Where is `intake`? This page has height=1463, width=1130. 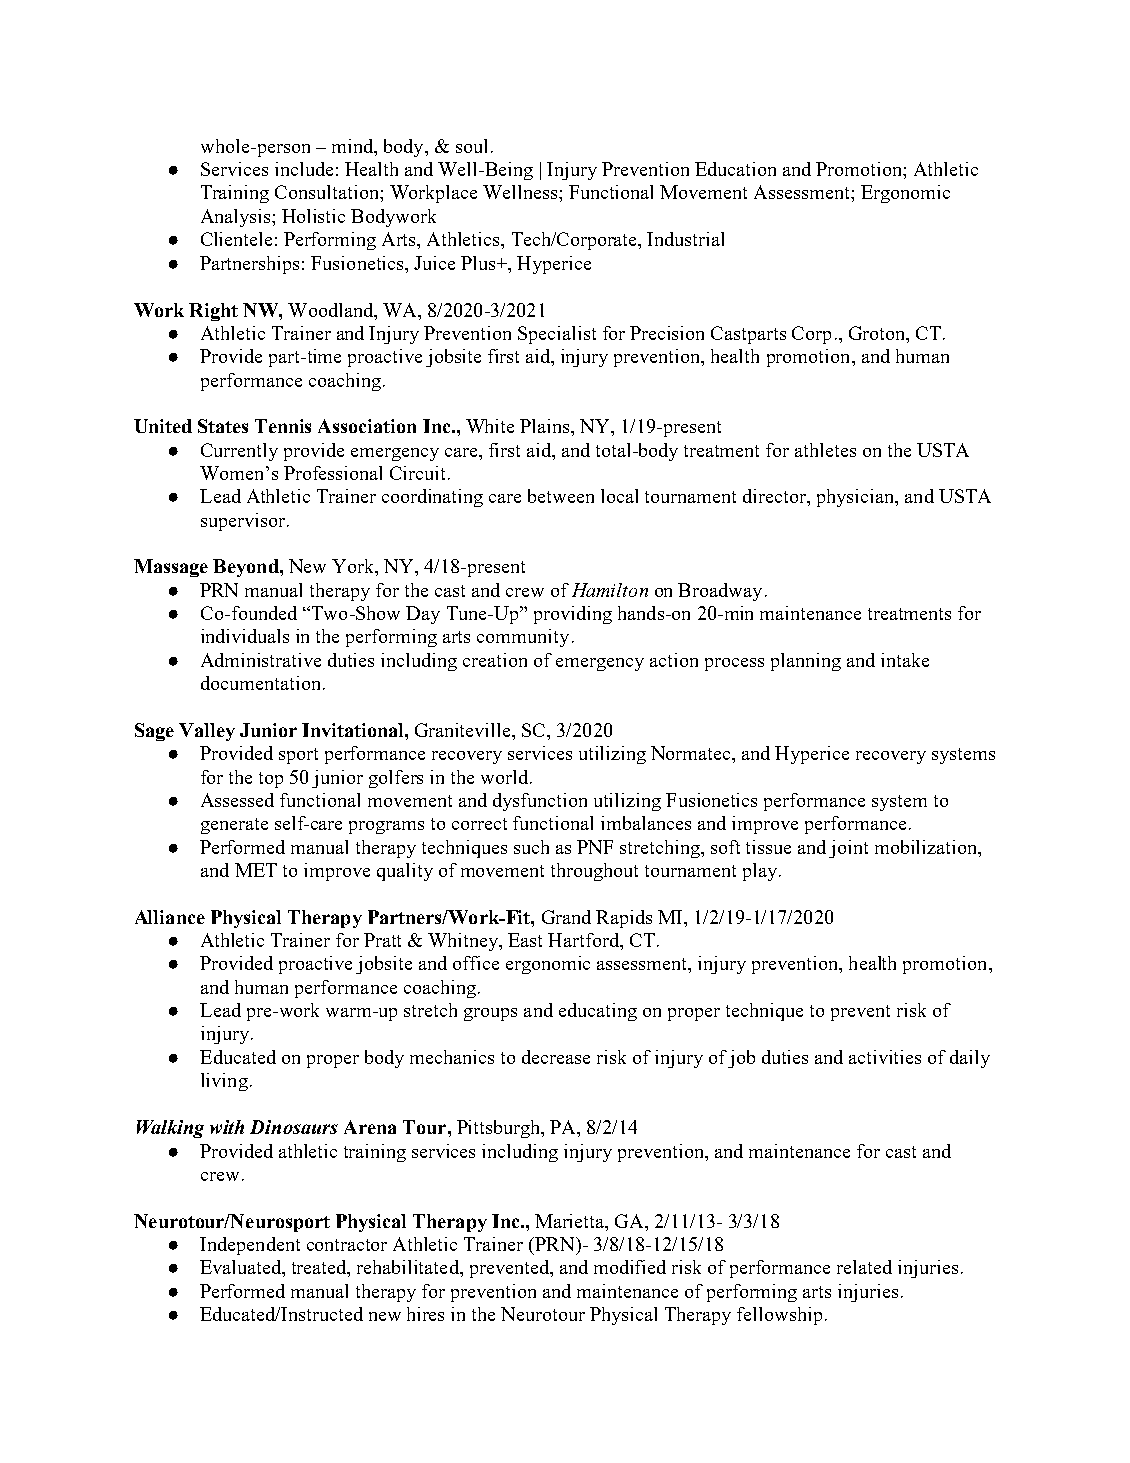
intake is located at coordinates (905, 660).
